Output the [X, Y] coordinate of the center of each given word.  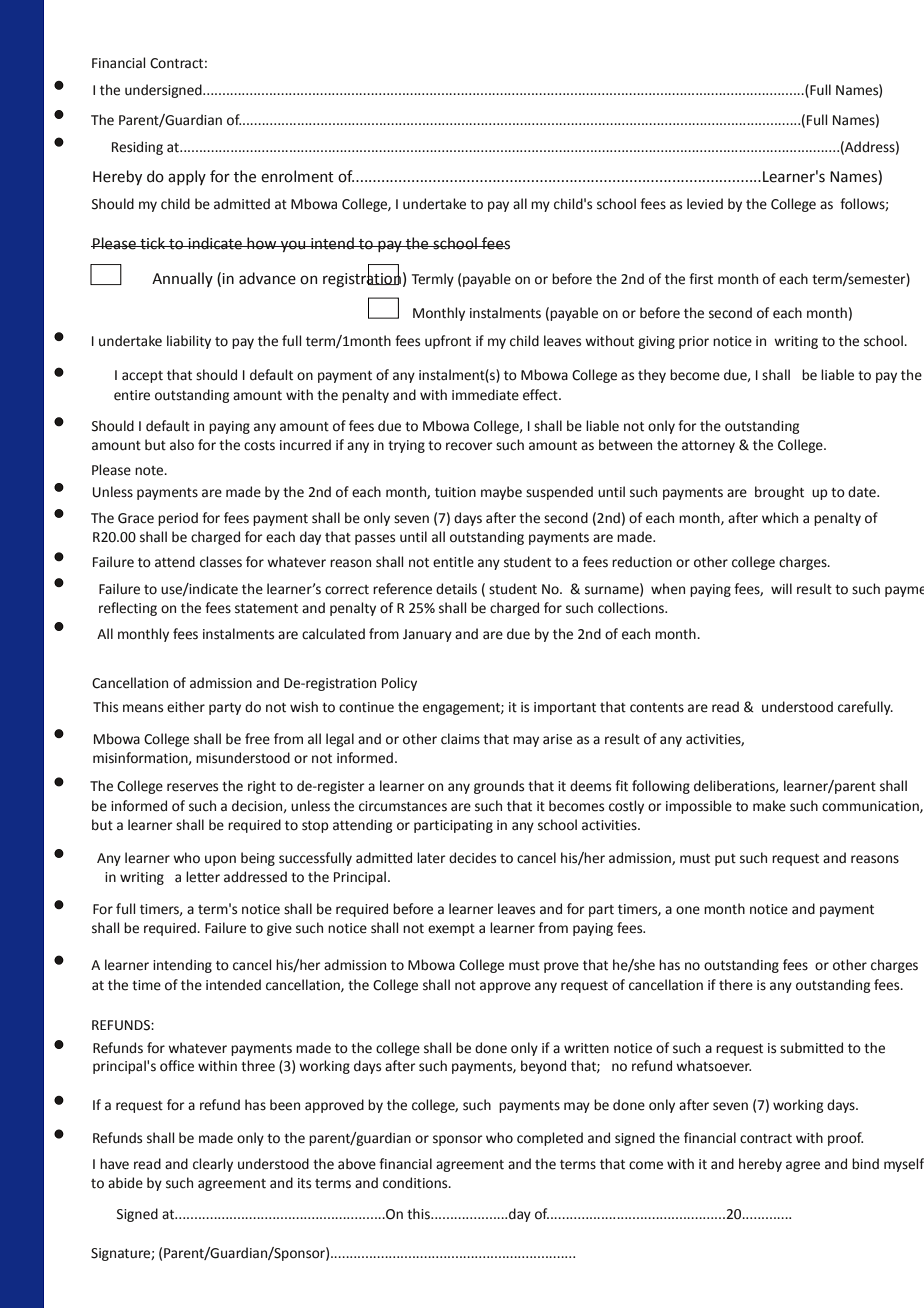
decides [472, 858]
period [178, 519]
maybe [501, 493]
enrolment [297, 176]
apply [187, 177]
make [769, 806]
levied [705, 204]
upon [220, 860]
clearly [213, 1165]
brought [779, 493]
